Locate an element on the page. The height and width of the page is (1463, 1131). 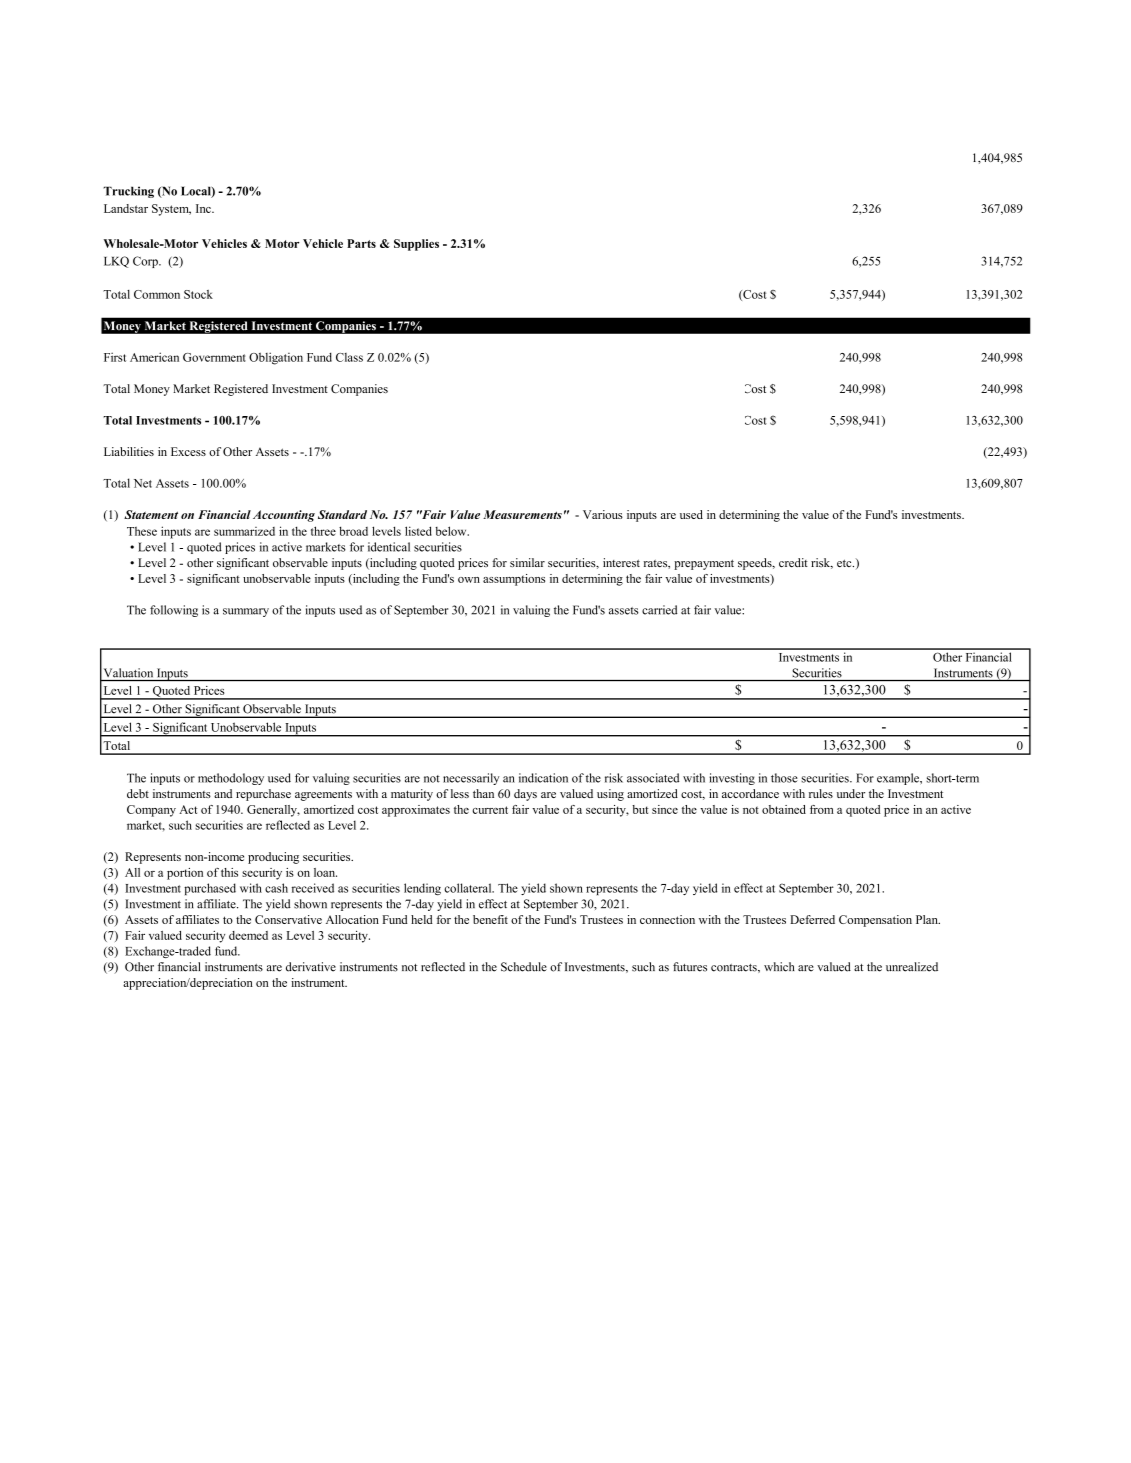
indication is located at coordinates (543, 778).
